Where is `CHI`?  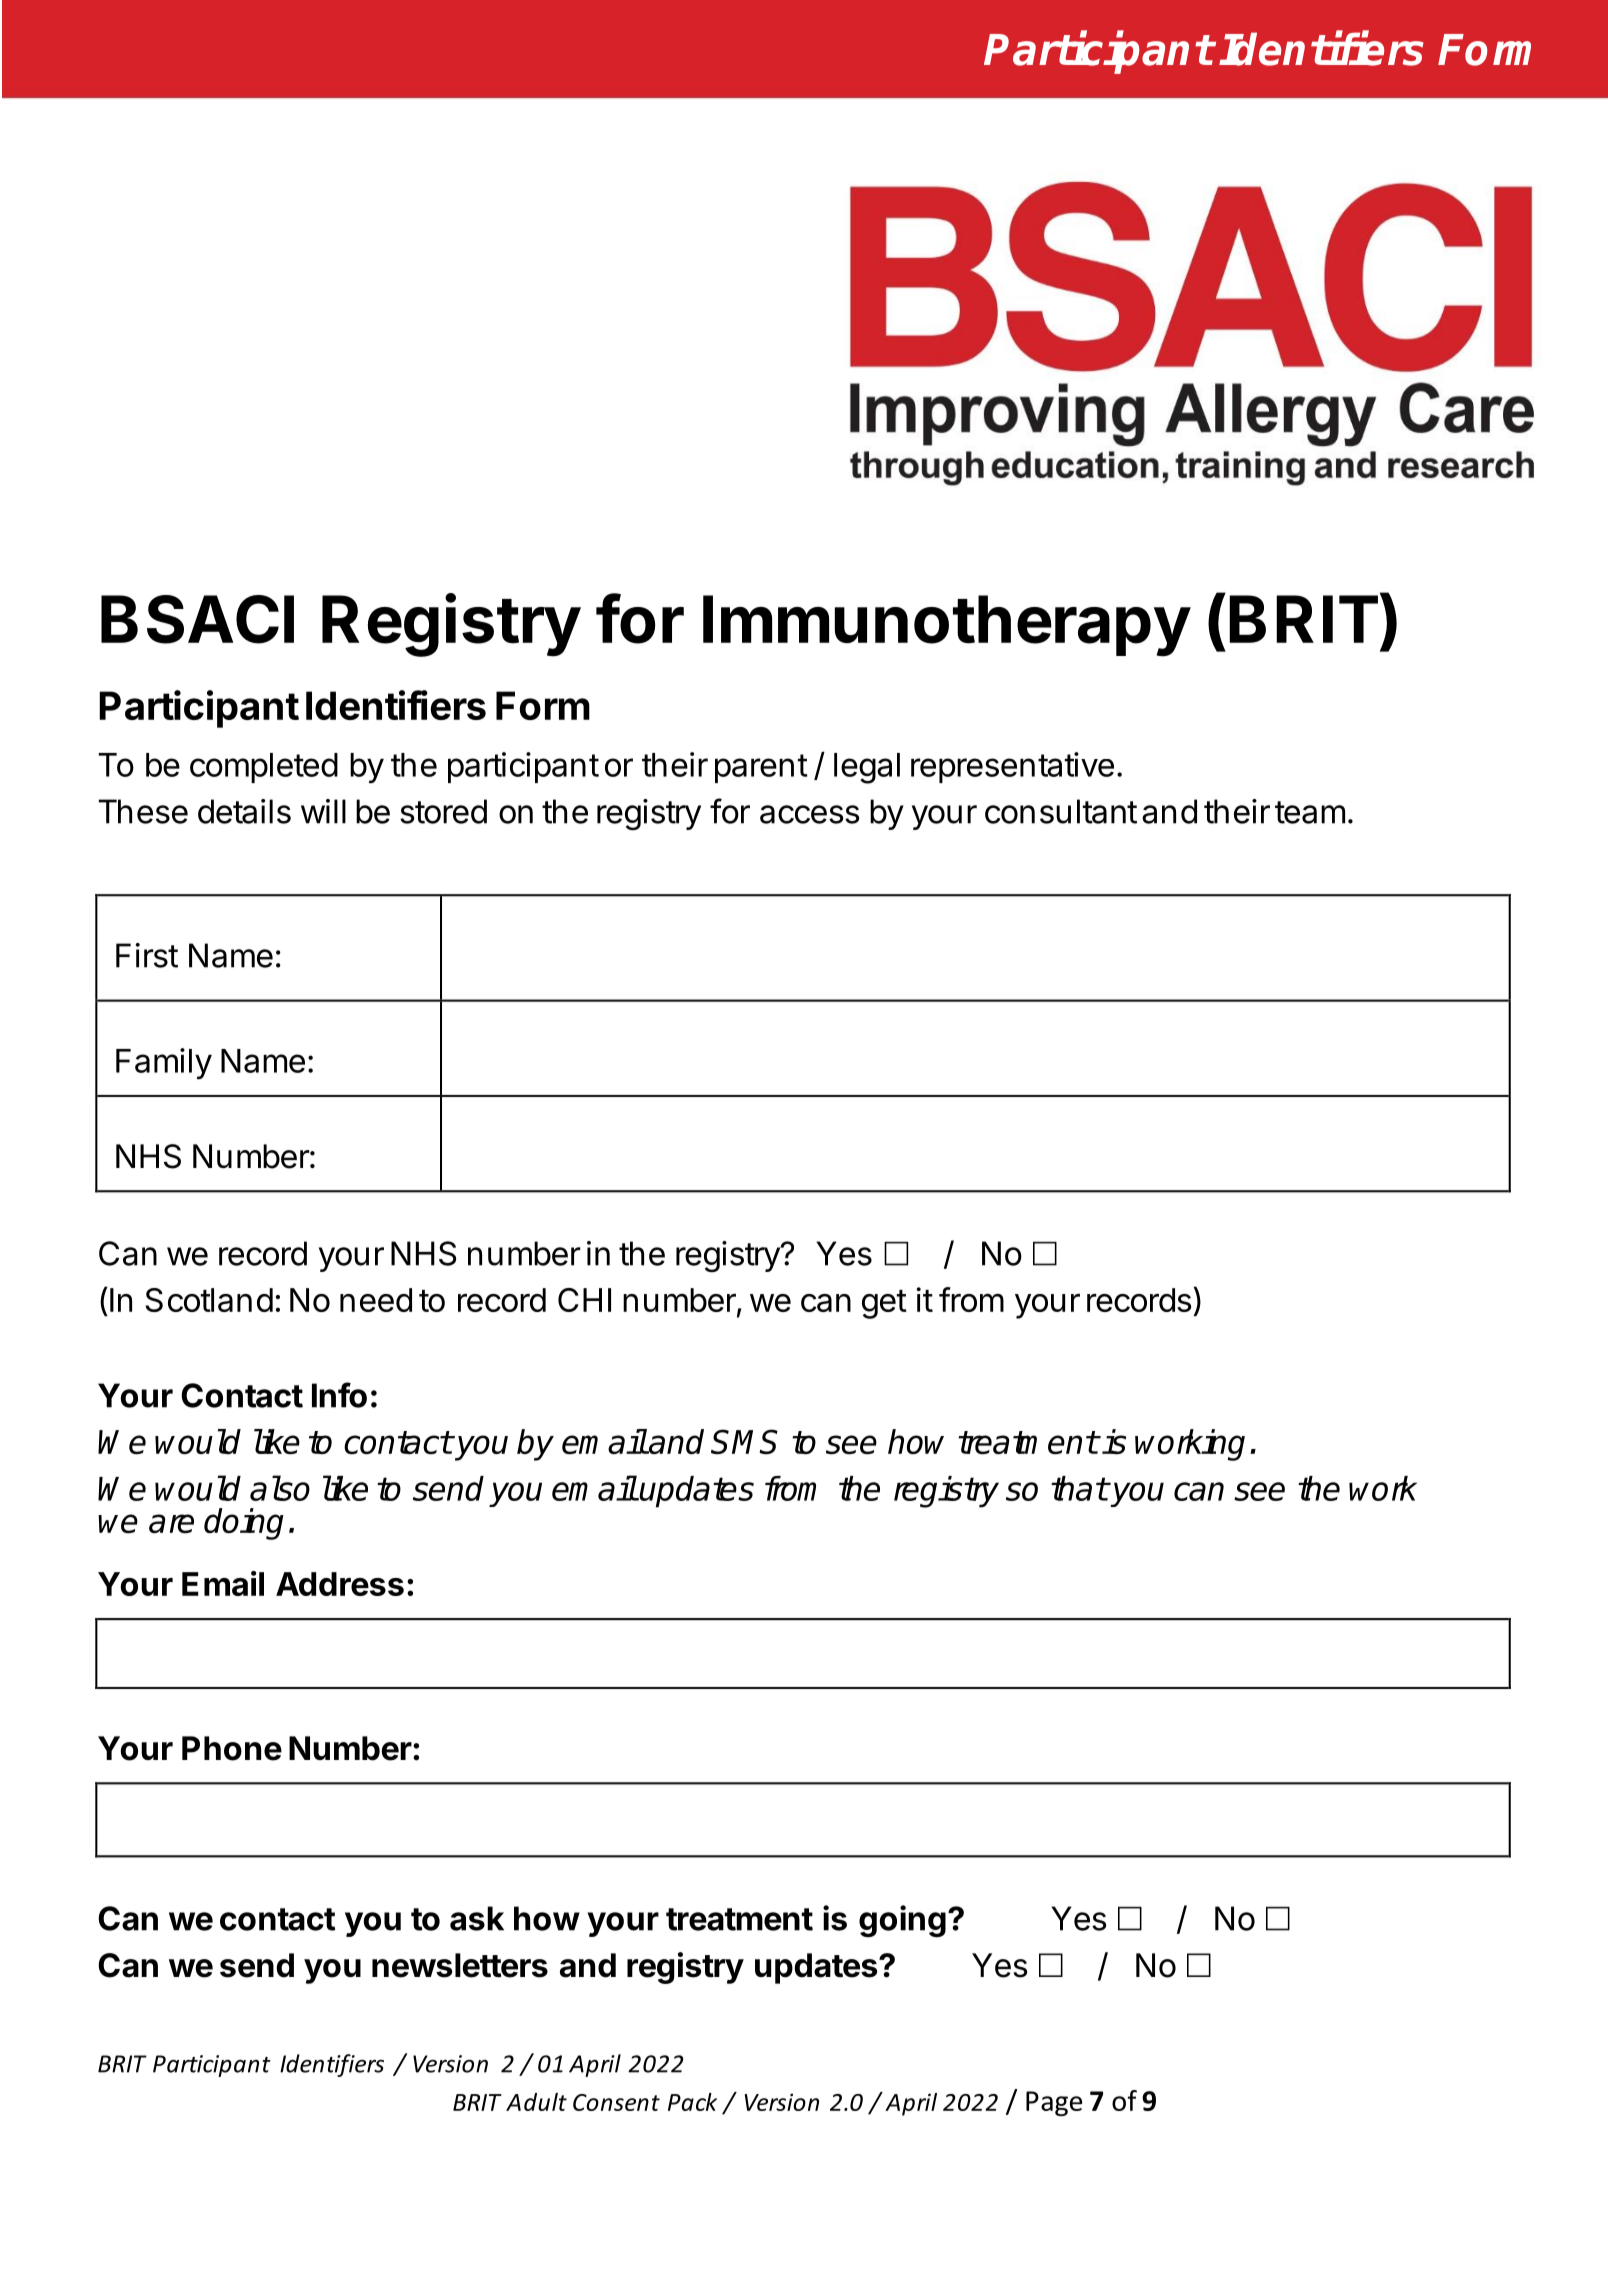 CHI is located at coordinates (584, 1300).
